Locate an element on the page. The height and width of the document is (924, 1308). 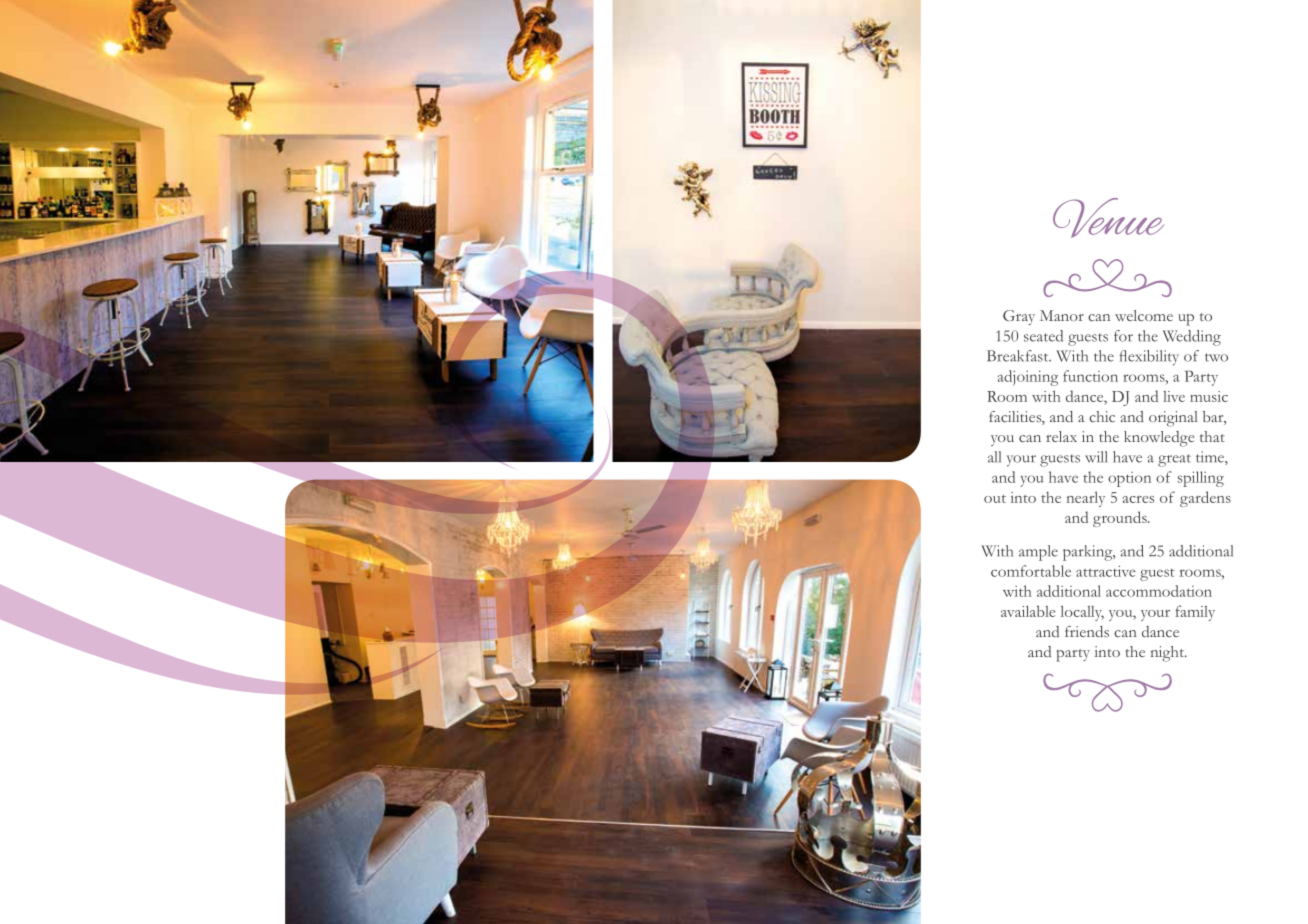
chic is located at coordinates (1102, 416).
